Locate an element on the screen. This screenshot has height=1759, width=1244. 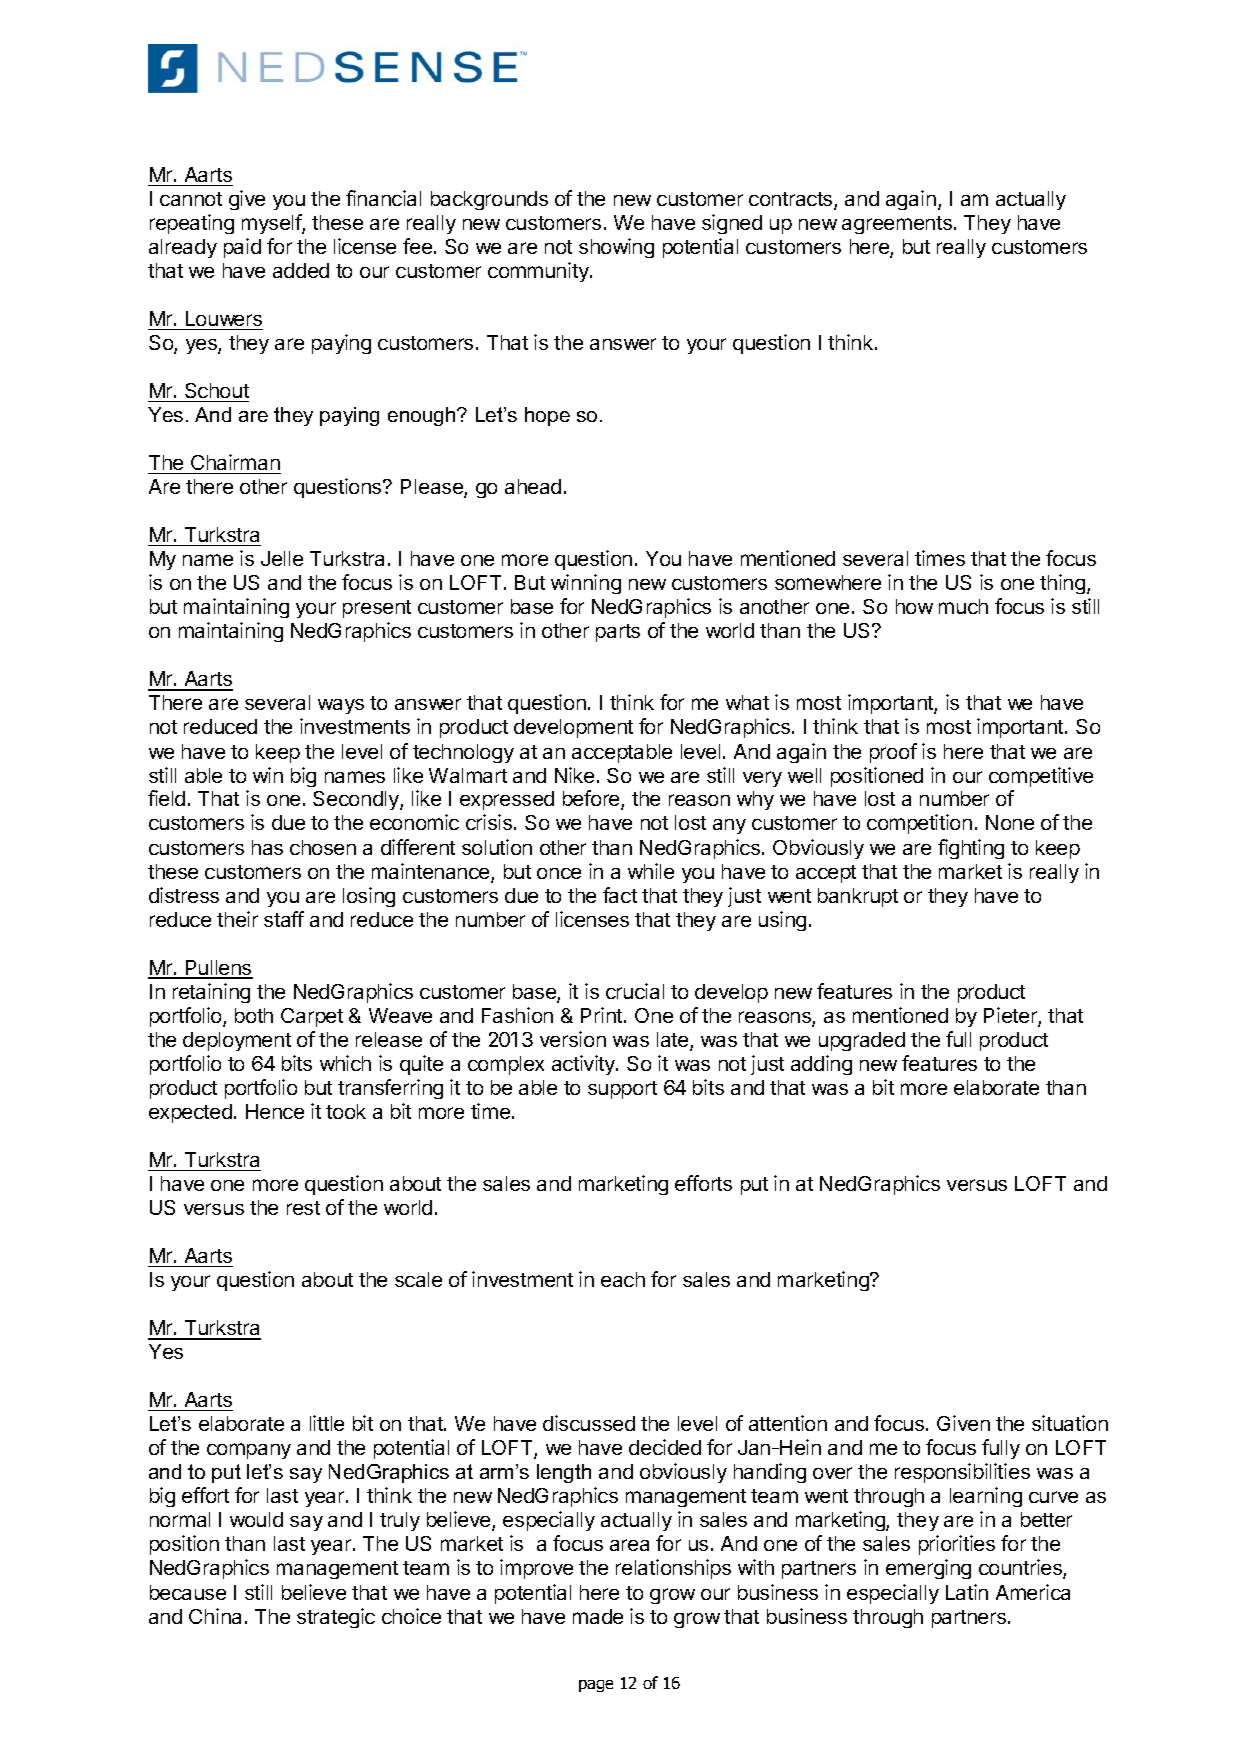
present is located at coordinates (377, 609).
